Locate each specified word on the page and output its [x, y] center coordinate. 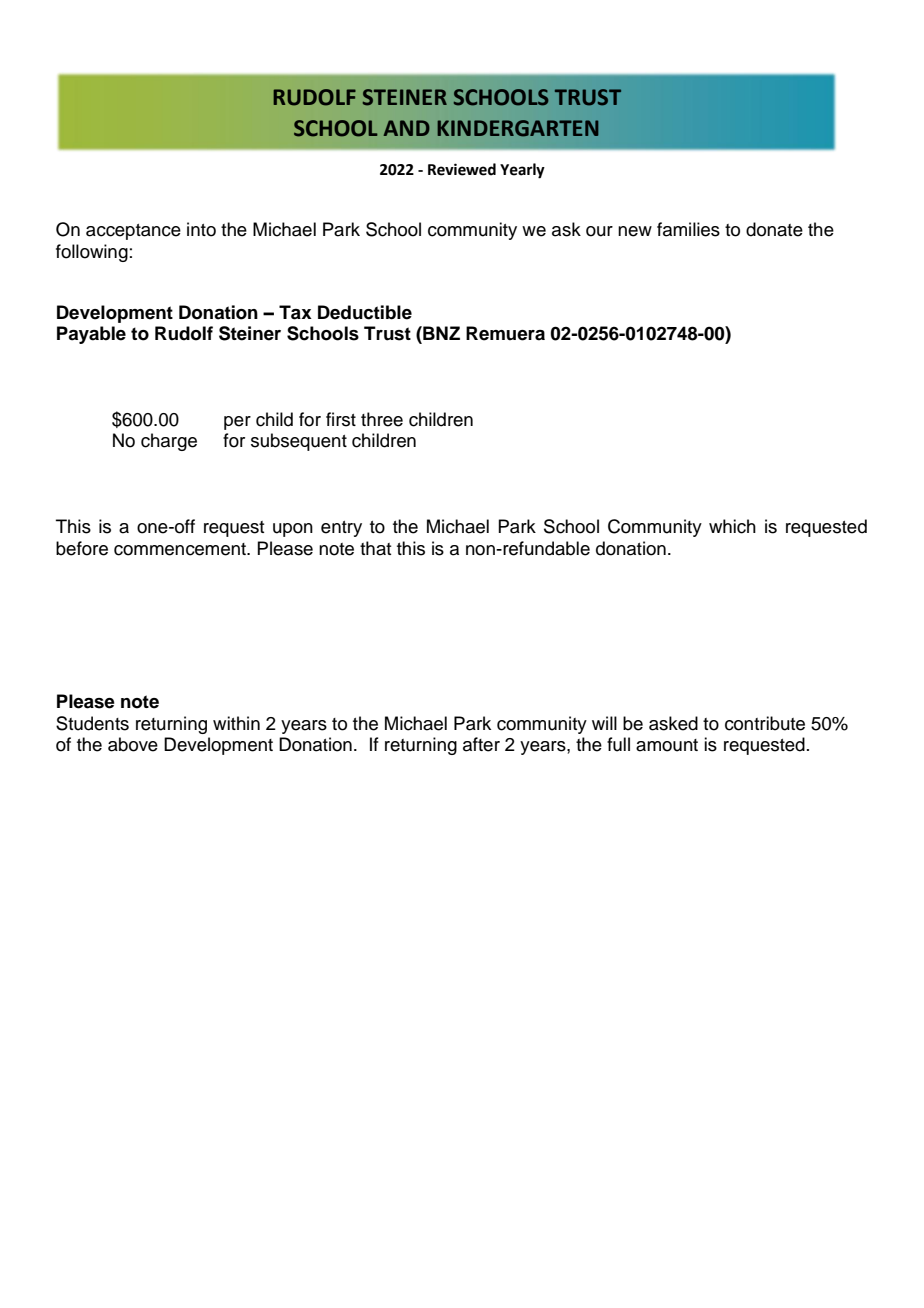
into [201, 229]
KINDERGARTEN [518, 128]
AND [407, 128]
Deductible [365, 312]
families [688, 229]
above [133, 744]
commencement [181, 549]
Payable [91, 335]
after [481, 744]
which [732, 526]
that [375, 548]
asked [673, 723]
